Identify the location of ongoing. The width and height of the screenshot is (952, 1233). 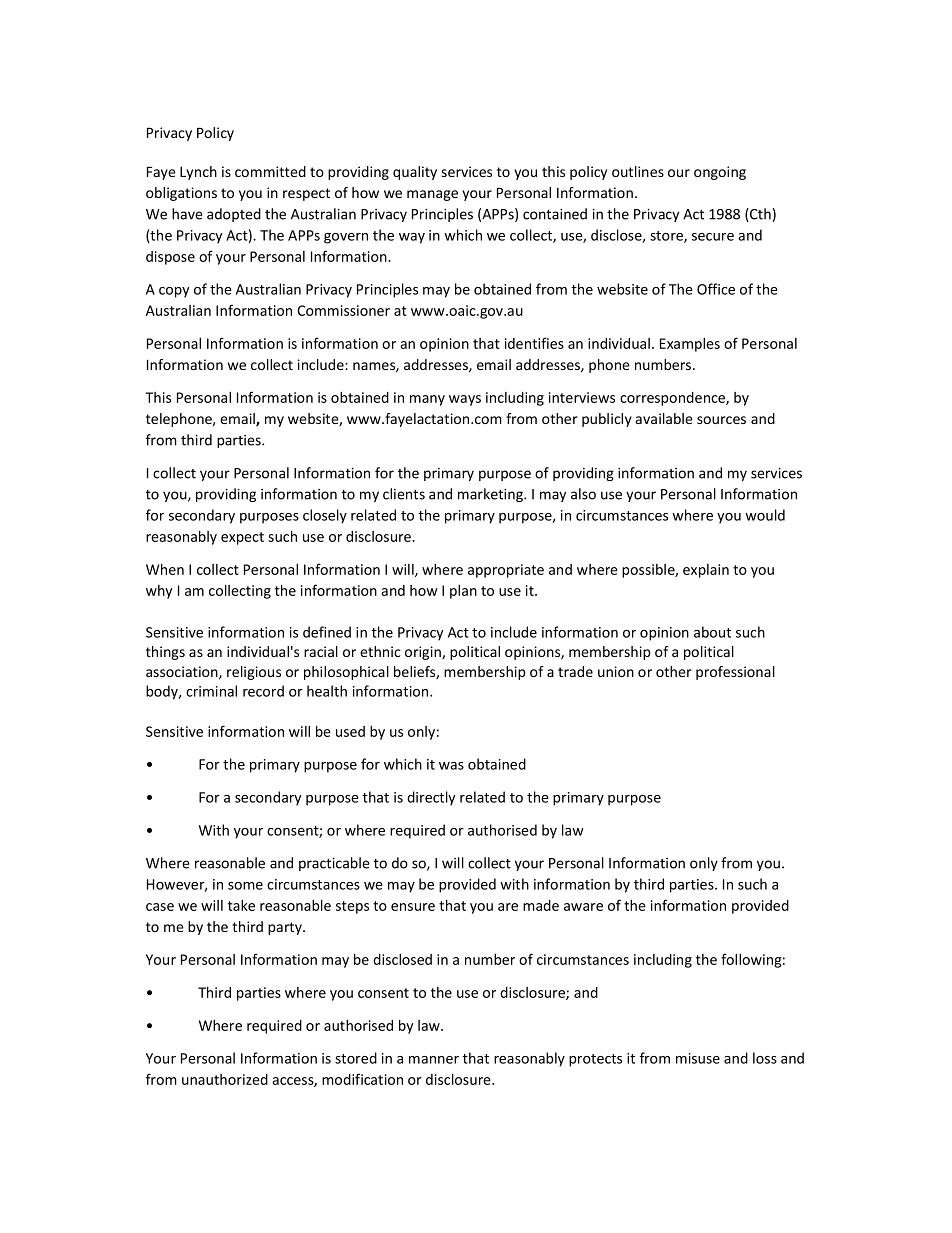
(720, 173).
